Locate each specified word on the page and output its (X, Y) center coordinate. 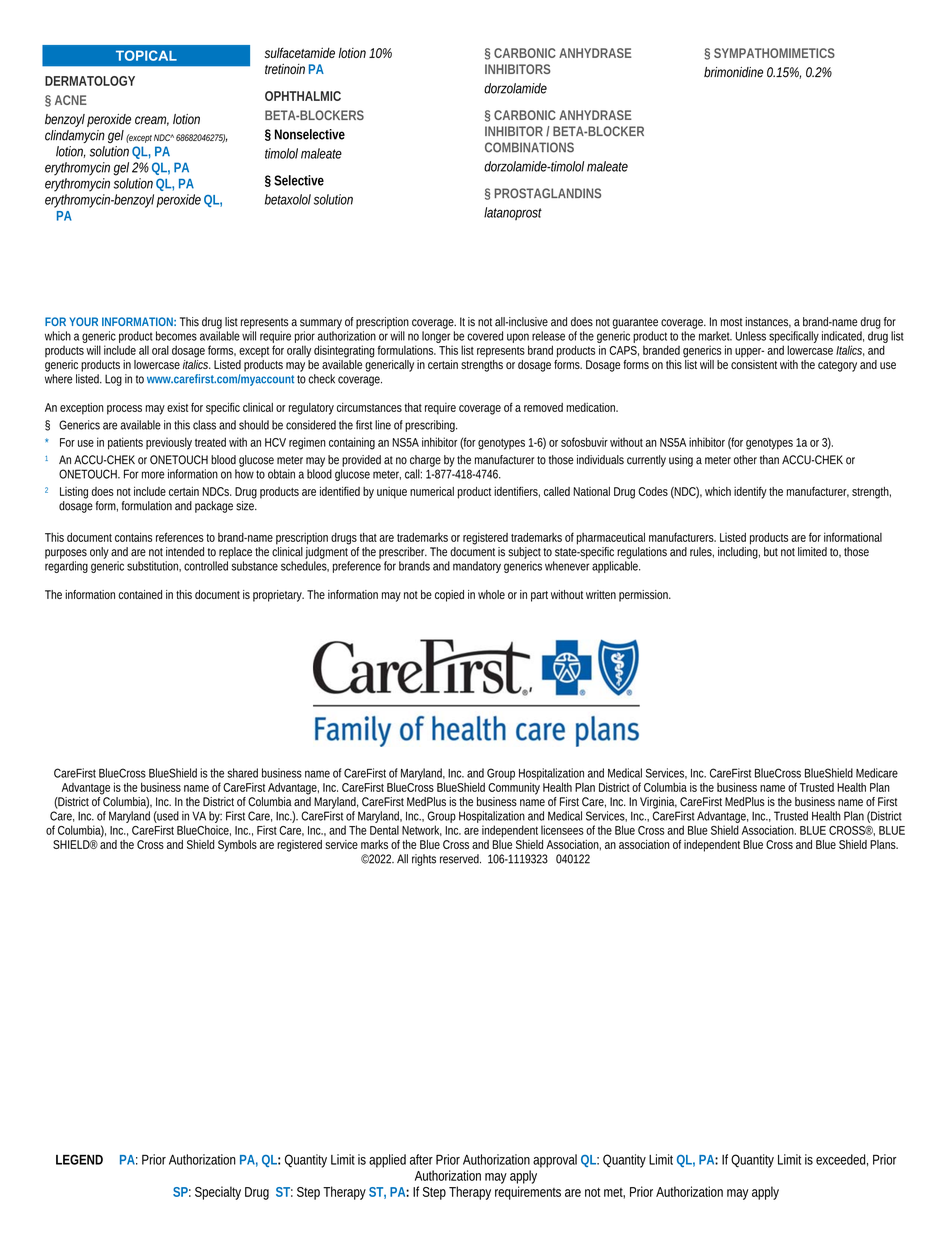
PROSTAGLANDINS (547, 193)
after (421, 1159)
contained (140, 594)
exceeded (842, 1160)
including (739, 553)
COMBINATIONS (529, 147)
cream (152, 121)
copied (449, 596)
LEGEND (79, 1159)
